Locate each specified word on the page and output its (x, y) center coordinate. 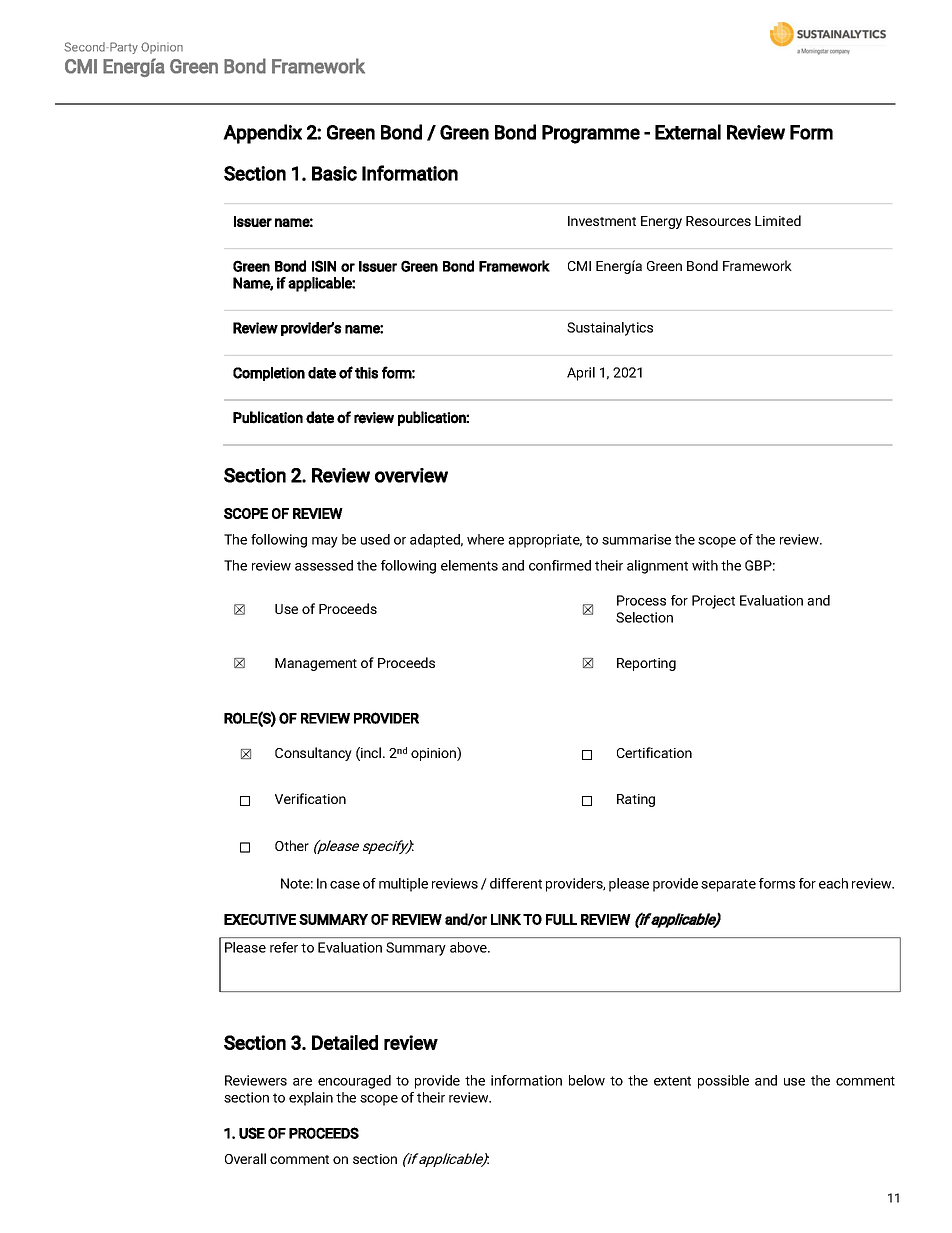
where (485, 539)
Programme (591, 134)
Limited (778, 220)
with (705, 565)
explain (311, 1099)
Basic (334, 173)
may (325, 542)
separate (728, 885)
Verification (310, 798)
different (516, 883)
